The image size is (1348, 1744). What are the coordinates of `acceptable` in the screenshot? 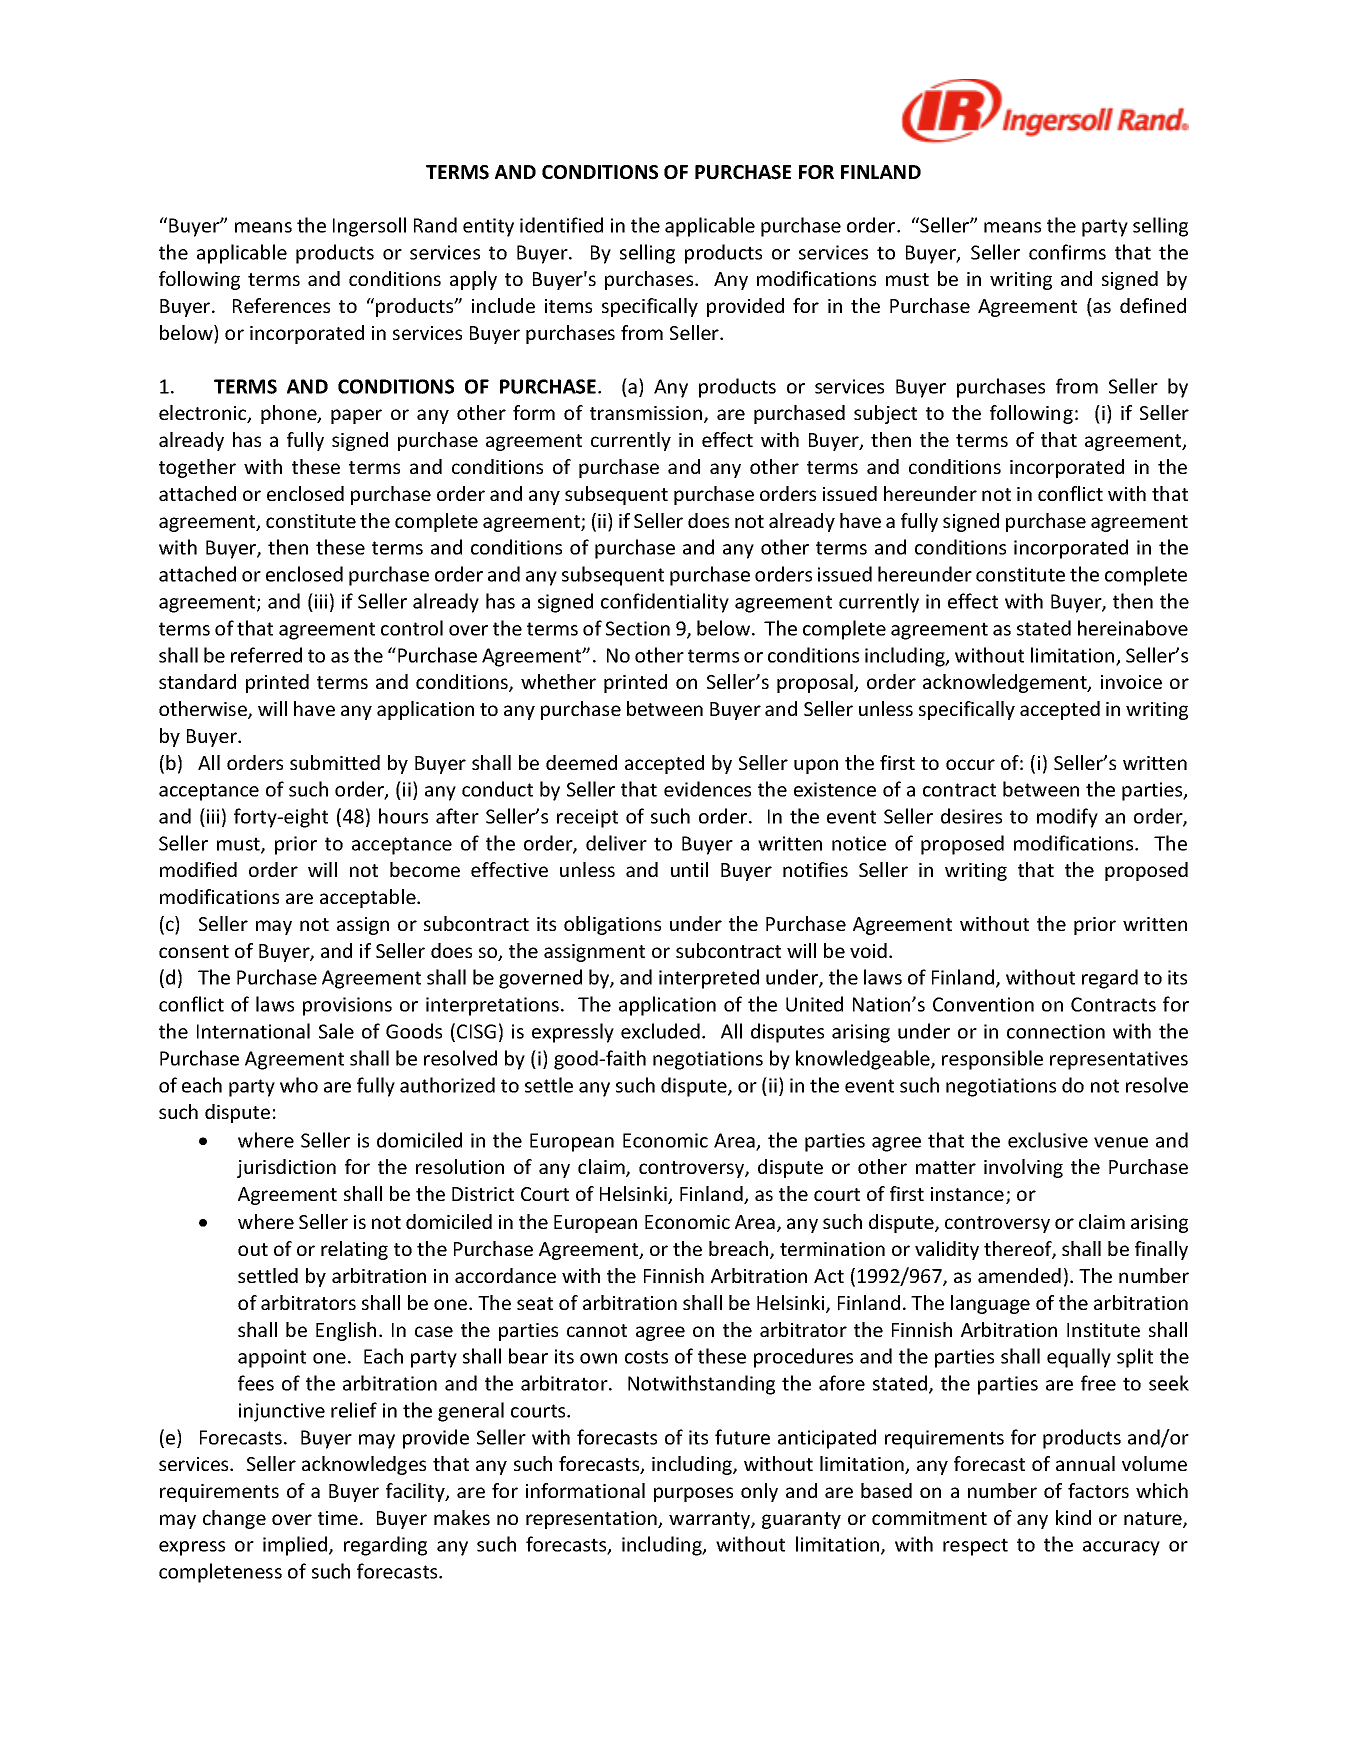 It's located at (369, 898).
